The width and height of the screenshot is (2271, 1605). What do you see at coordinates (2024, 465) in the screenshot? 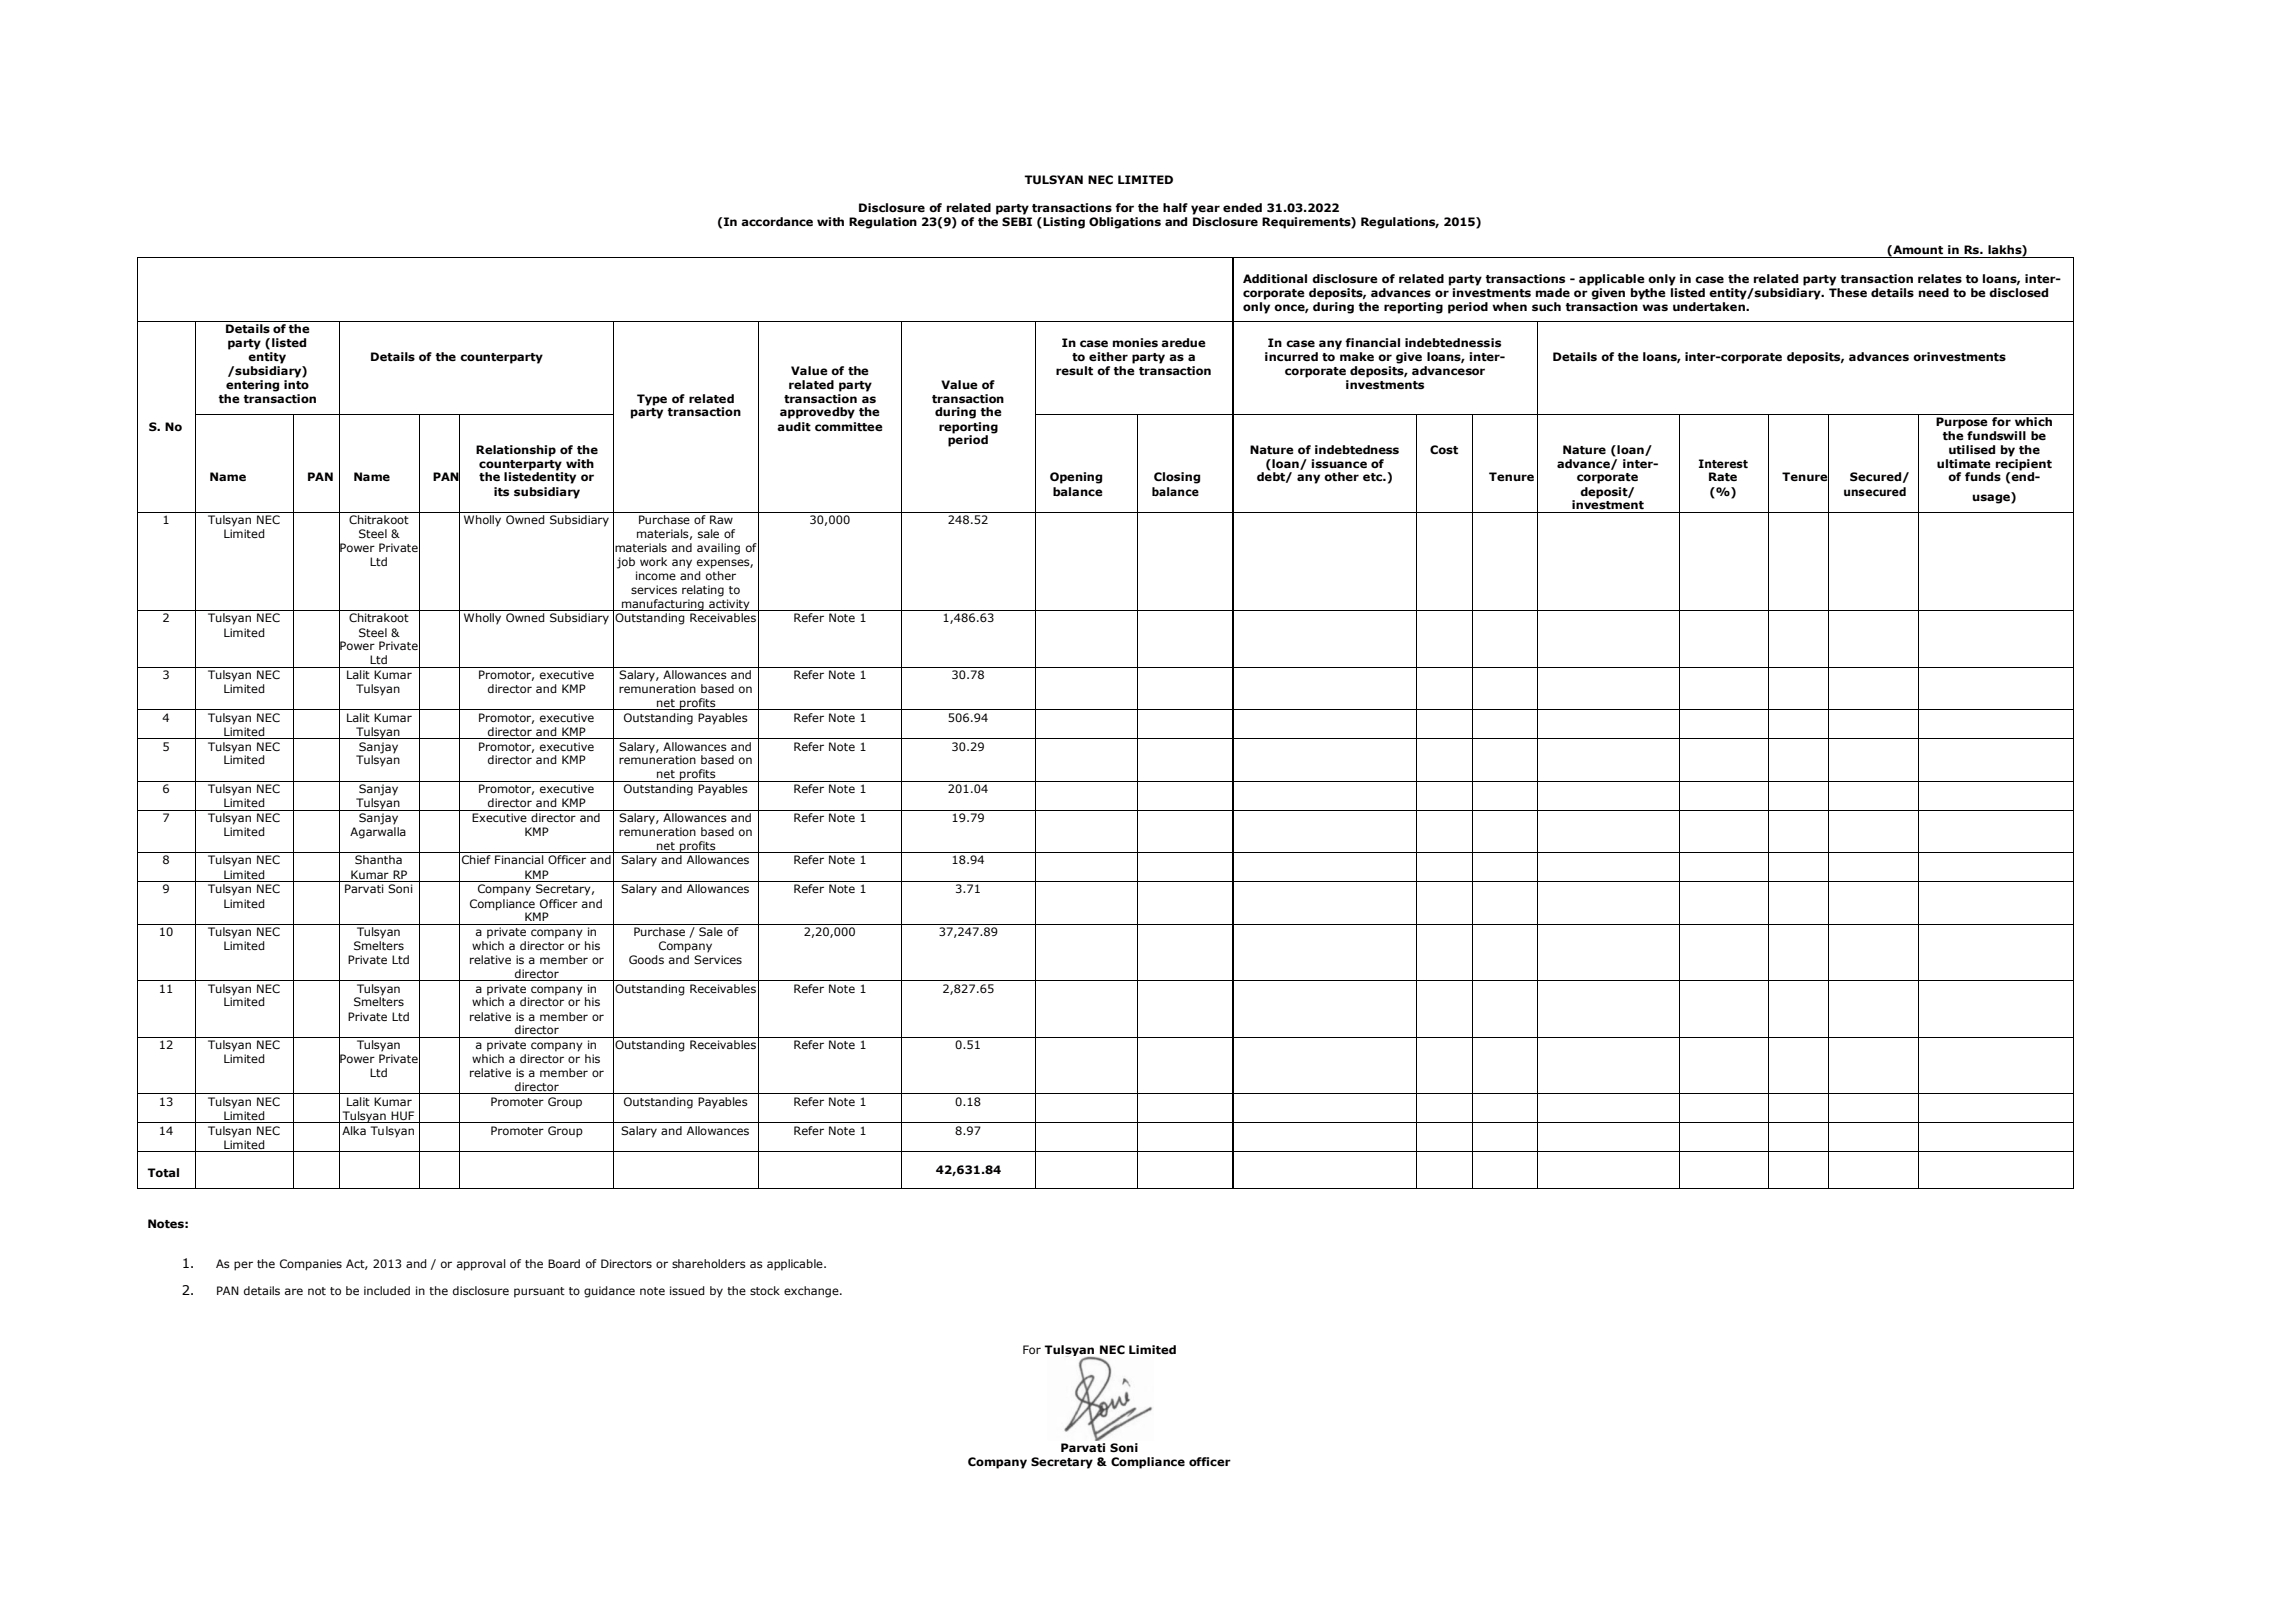
I see `recipient` at bounding box center [2024, 465].
